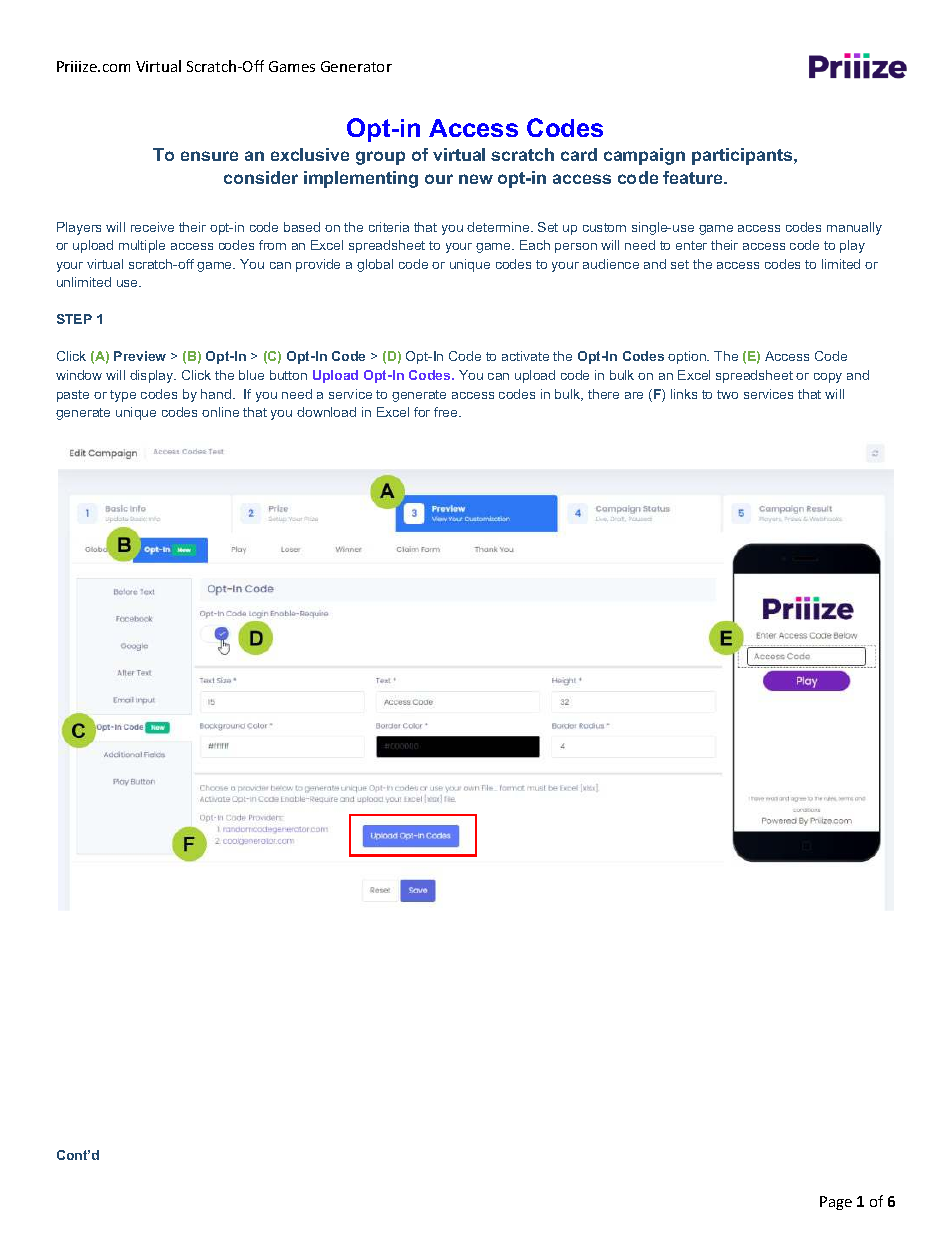 The image size is (952, 1233). I want to click on download, so click(326, 412).
